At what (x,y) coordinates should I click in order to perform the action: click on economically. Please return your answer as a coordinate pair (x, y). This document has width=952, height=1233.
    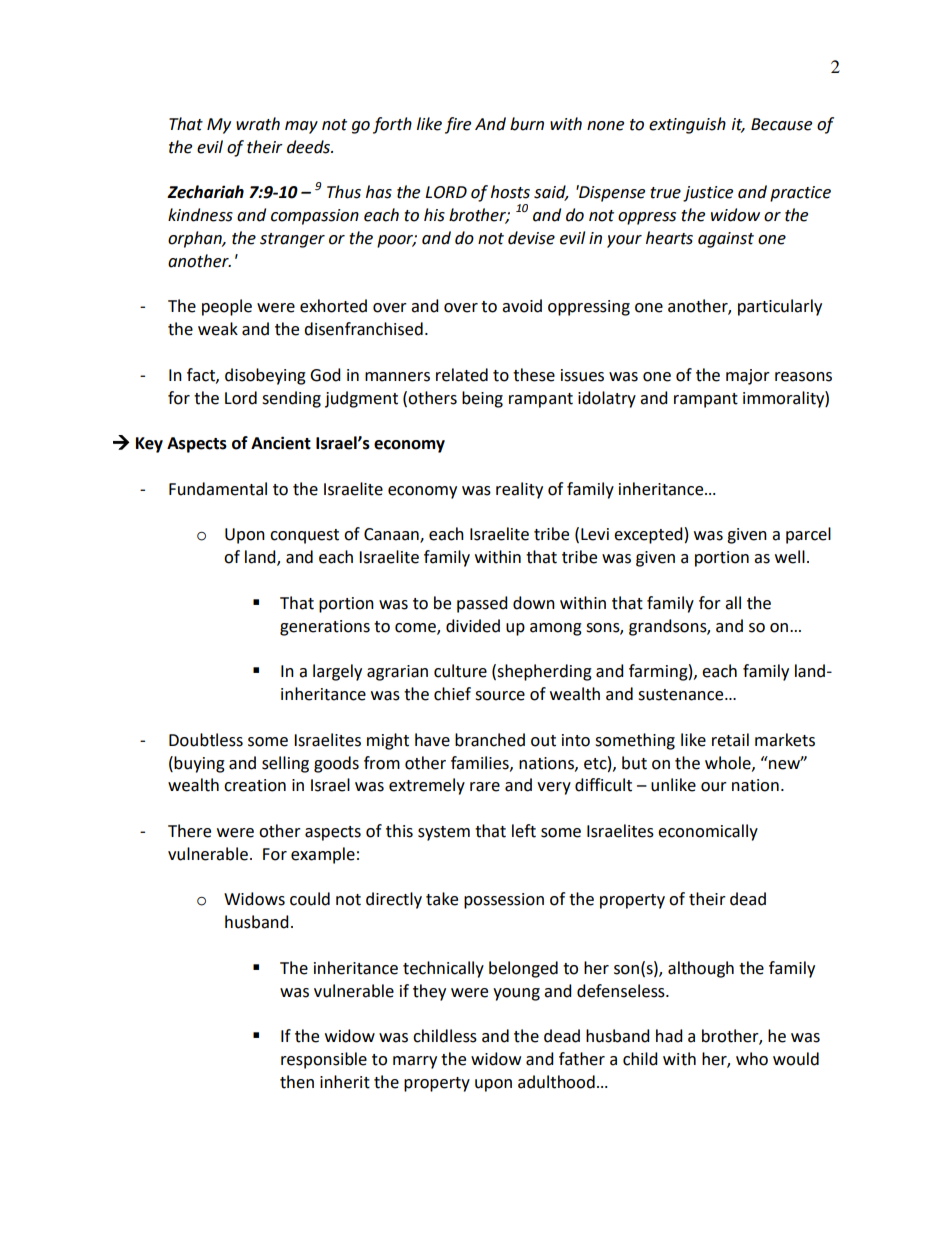
    Looking at the image, I should click on (708, 832).
